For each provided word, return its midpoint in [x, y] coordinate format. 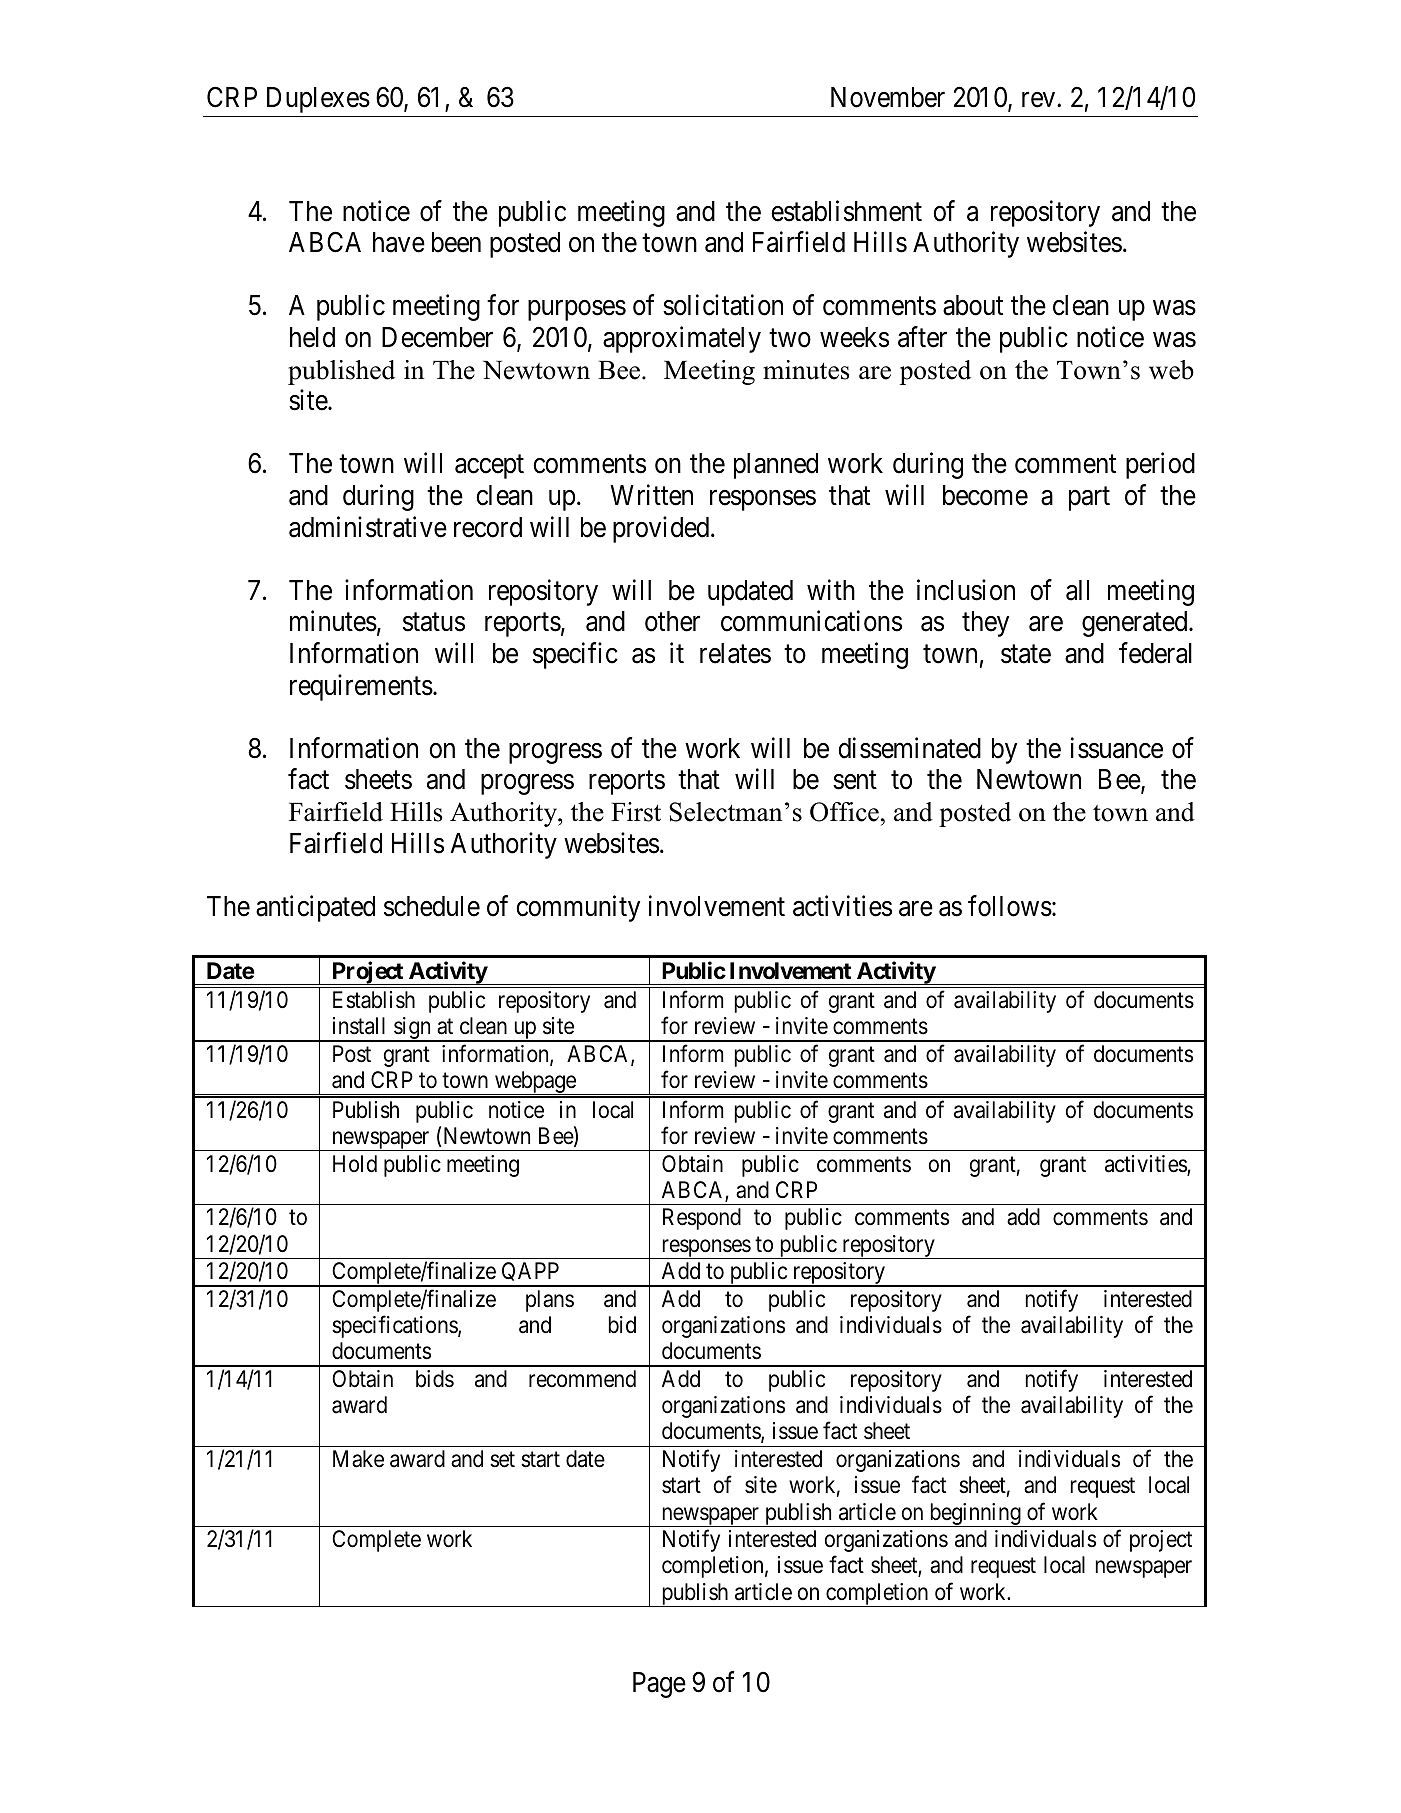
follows [1010, 906]
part [1089, 499]
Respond [702, 1219]
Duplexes [318, 100]
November [888, 97]
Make [358, 1459]
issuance [1117, 748]
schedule [432, 906]
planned [776, 466]
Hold [355, 1164]
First [636, 812]
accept [489, 467]
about [973, 305]
